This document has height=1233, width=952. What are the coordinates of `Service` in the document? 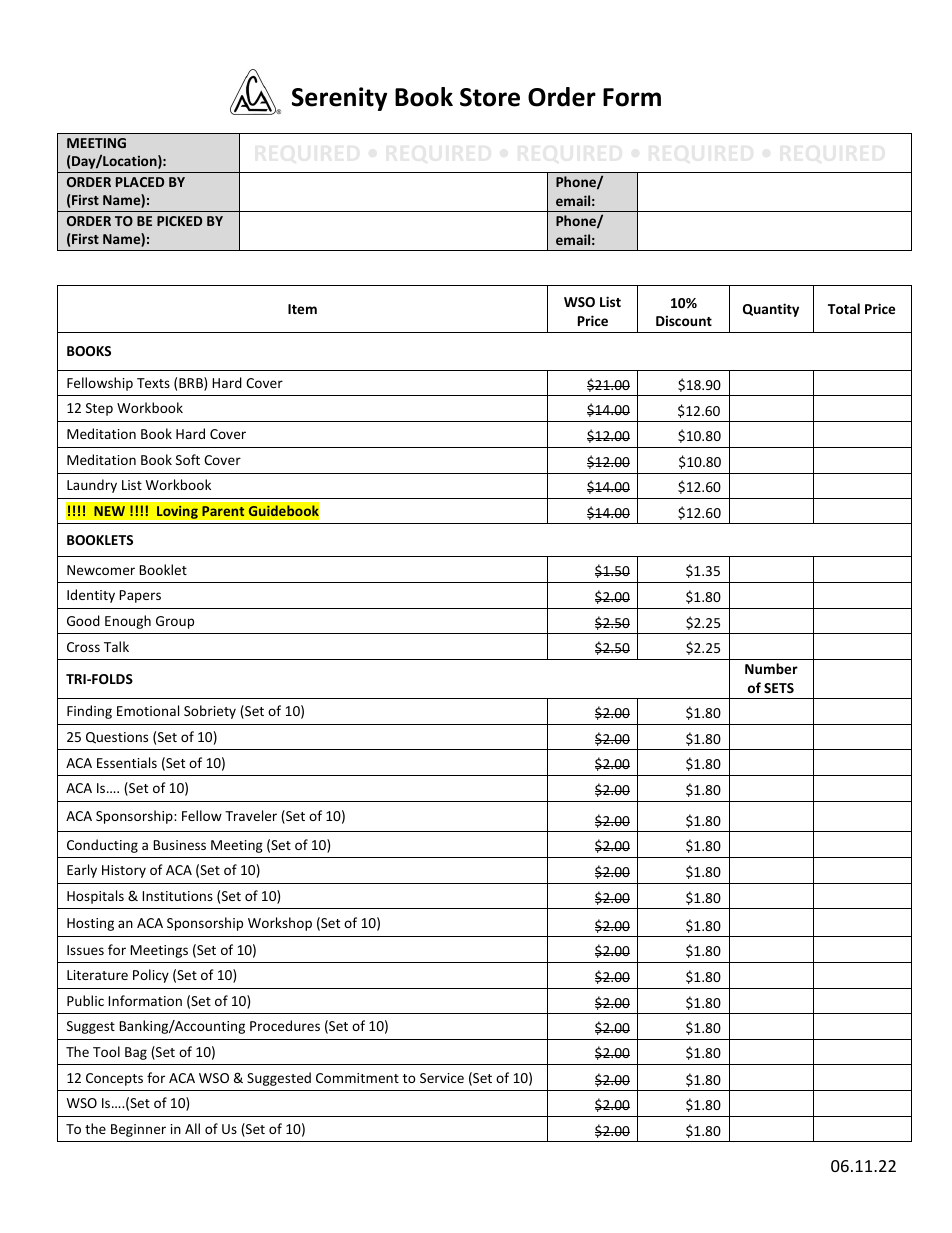 It's located at (442, 1078).
